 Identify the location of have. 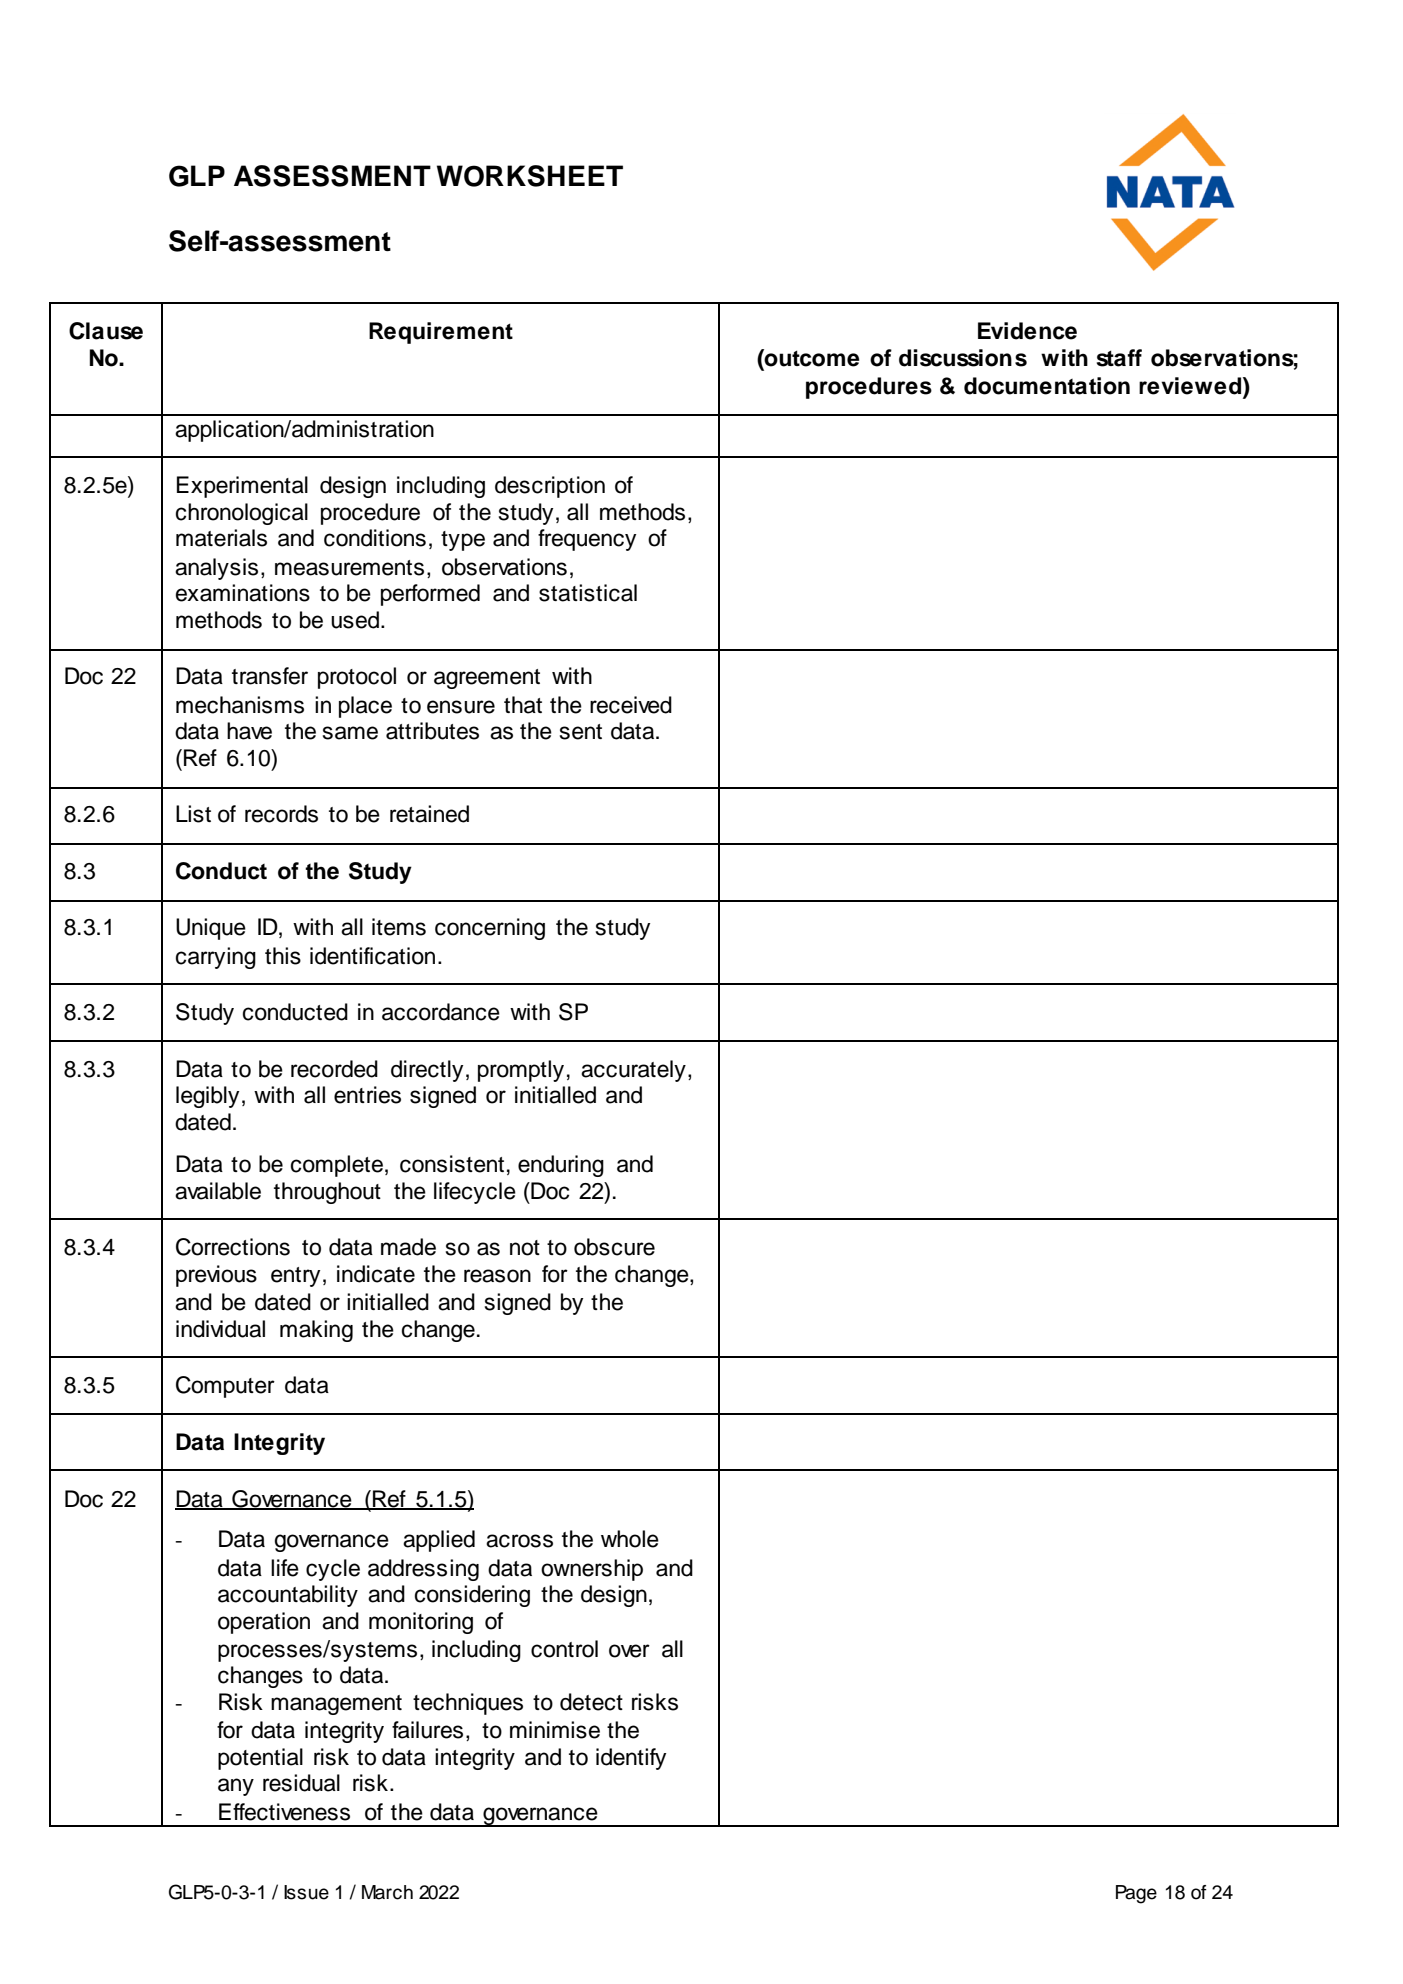
(249, 731).
